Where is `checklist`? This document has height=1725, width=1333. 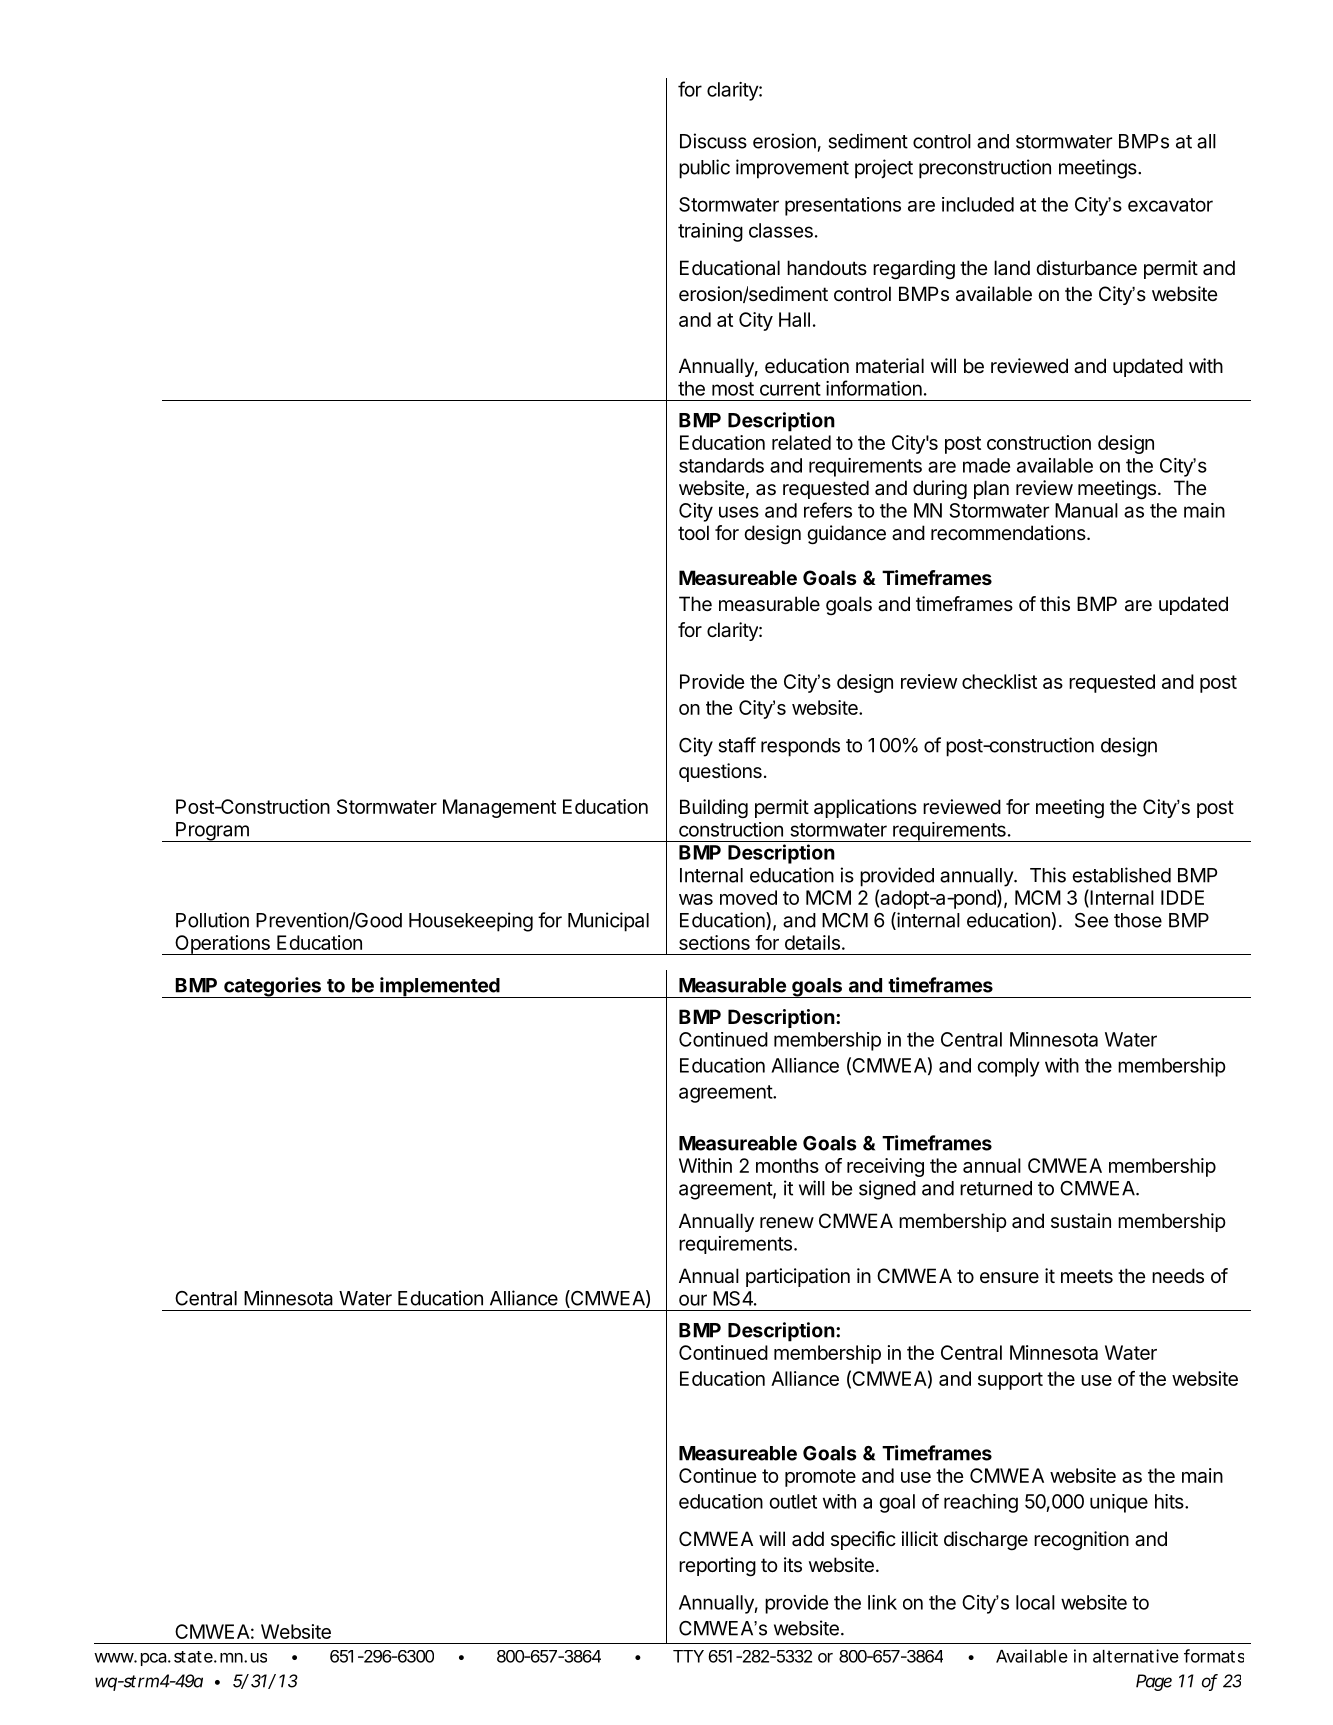
checklist is located at coordinates (999, 681).
